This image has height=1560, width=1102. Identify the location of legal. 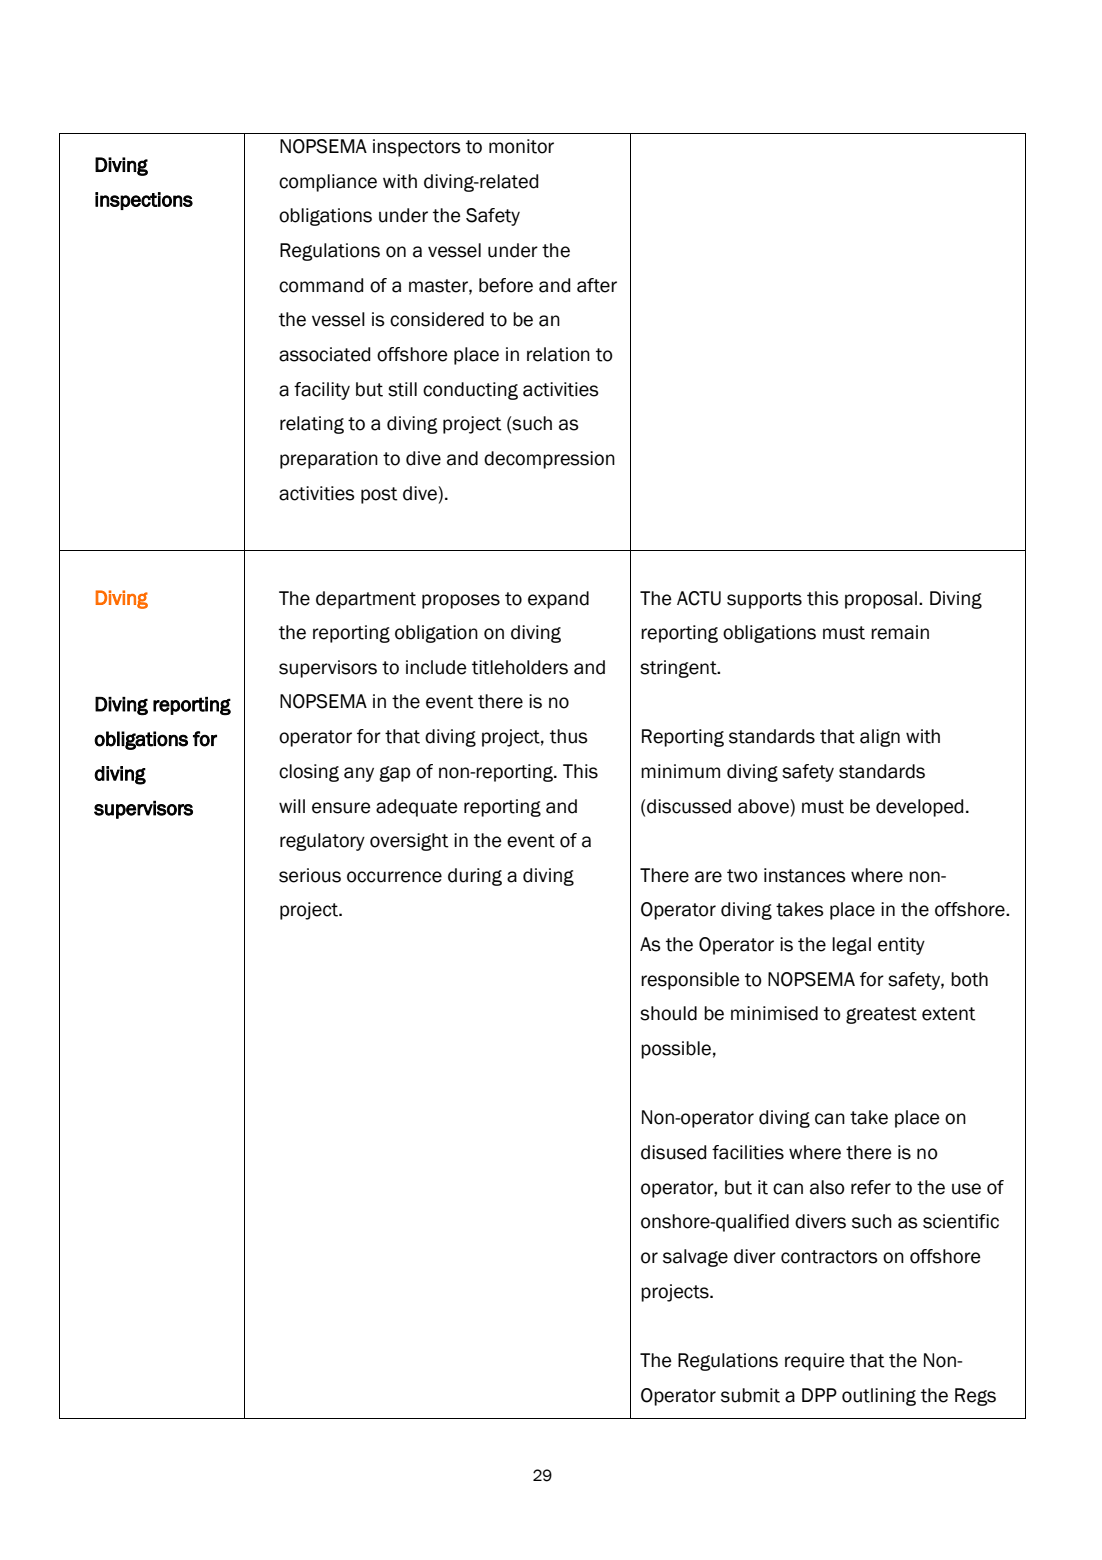
(851, 946).
